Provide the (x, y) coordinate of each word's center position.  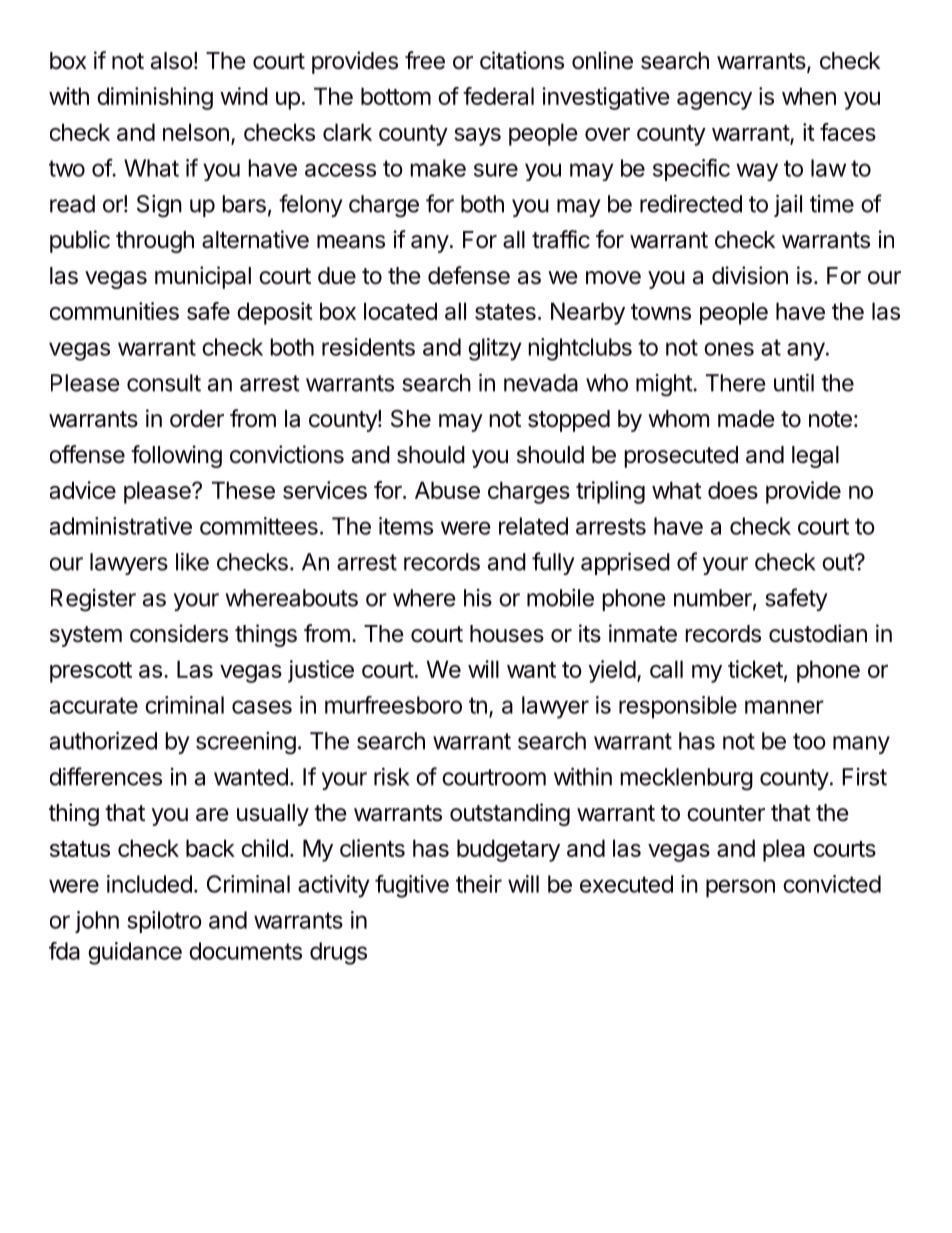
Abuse (447, 490)
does (733, 490)
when (809, 96)
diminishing (155, 98)
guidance (135, 953)
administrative (121, 526)
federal (498, 96)
